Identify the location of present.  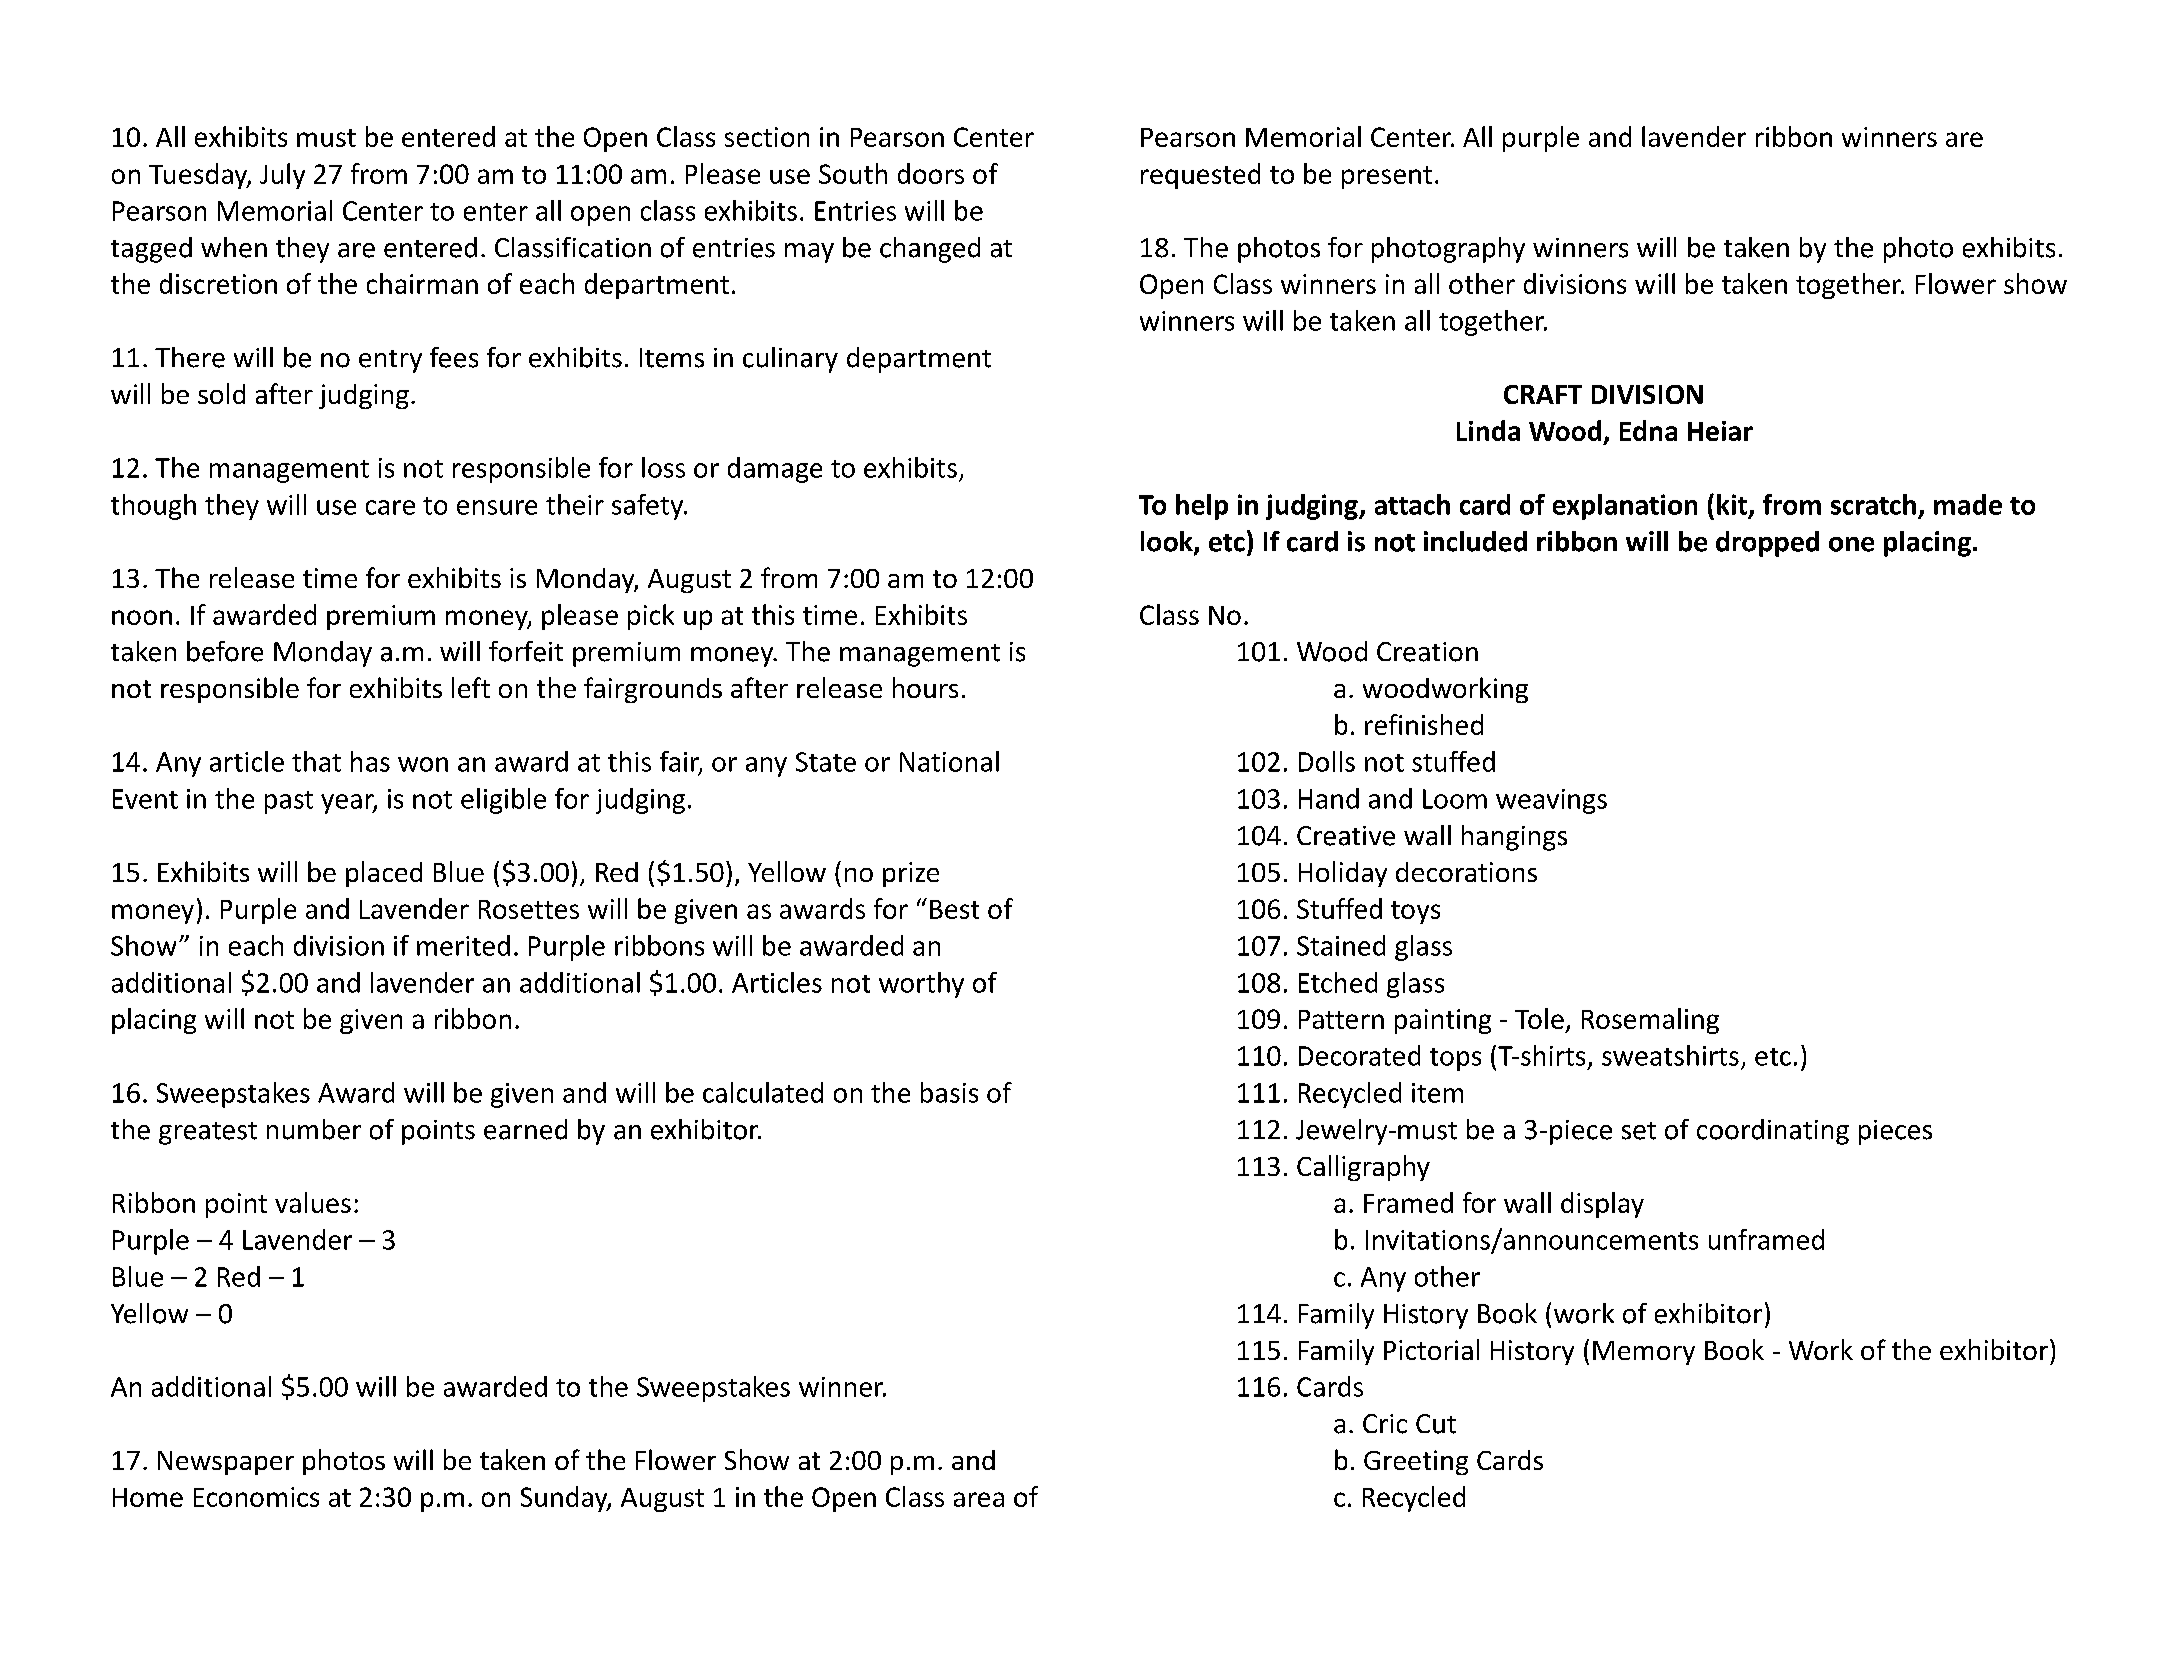
(1387, 177).
